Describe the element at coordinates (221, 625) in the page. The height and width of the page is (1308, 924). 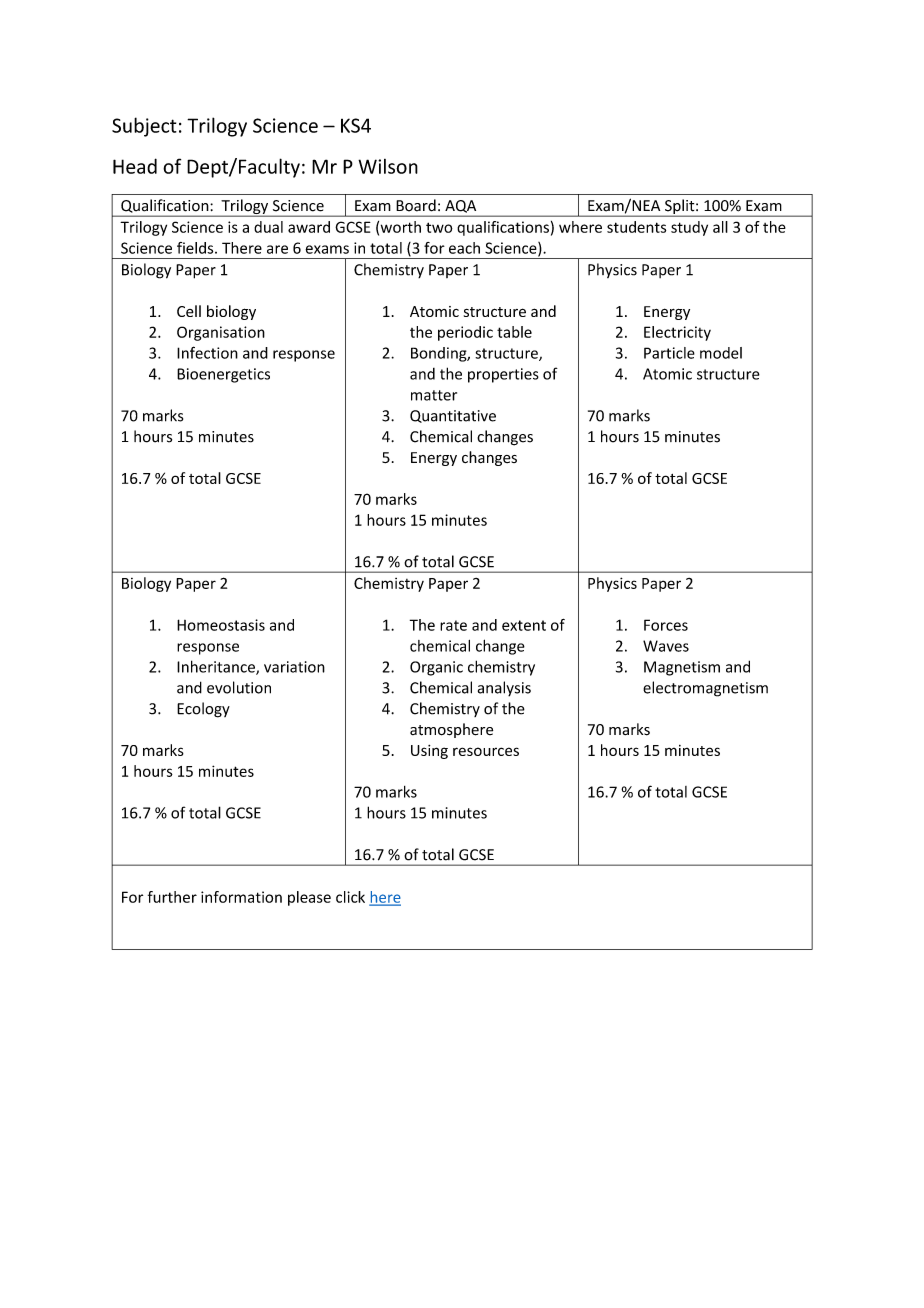
I see `Homeostasis` at that location.
